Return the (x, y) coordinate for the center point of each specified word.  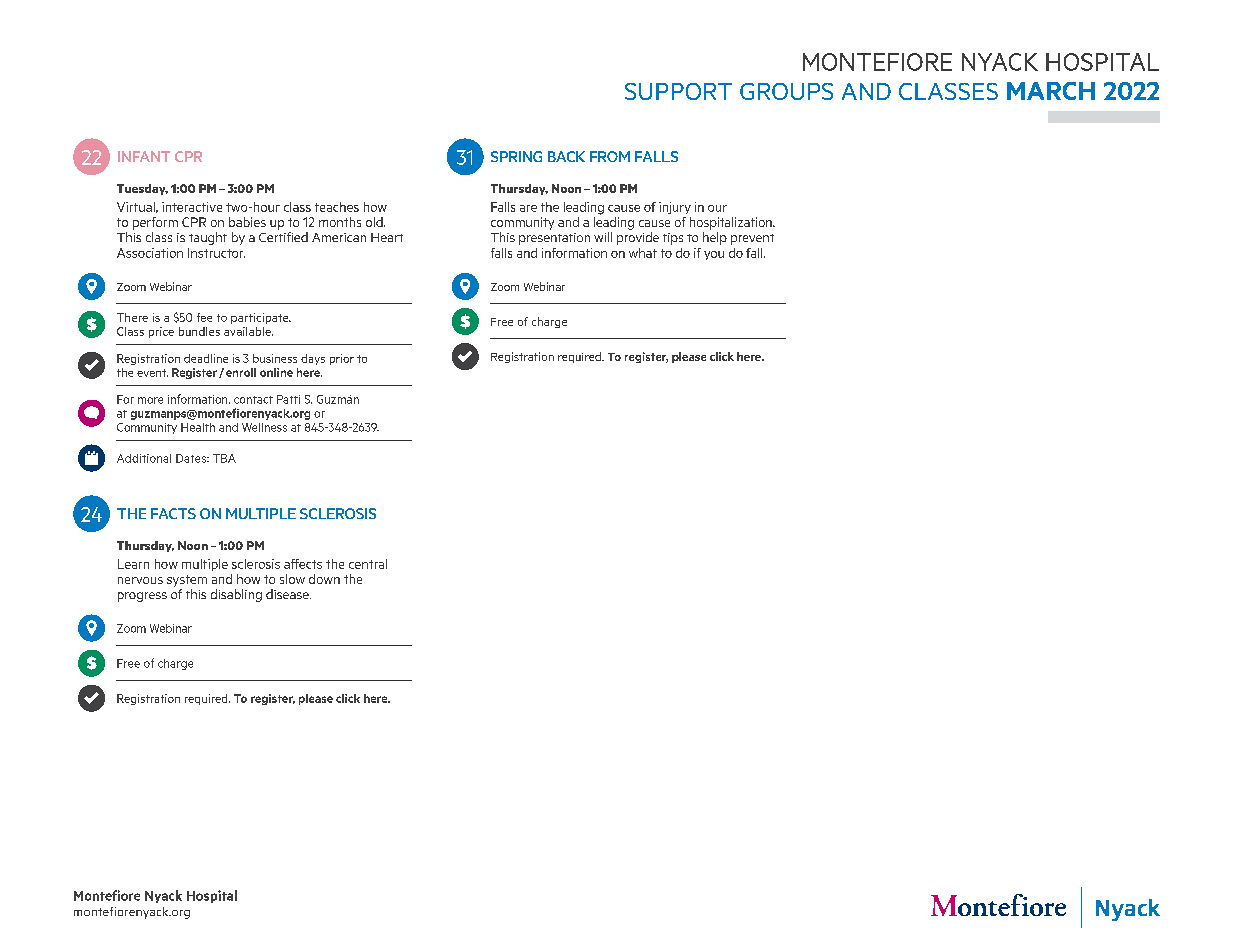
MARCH (1051, 91)
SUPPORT (678, 91)
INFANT (144, 156)
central (368, 564)
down (324, 579)
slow (292, 579)
